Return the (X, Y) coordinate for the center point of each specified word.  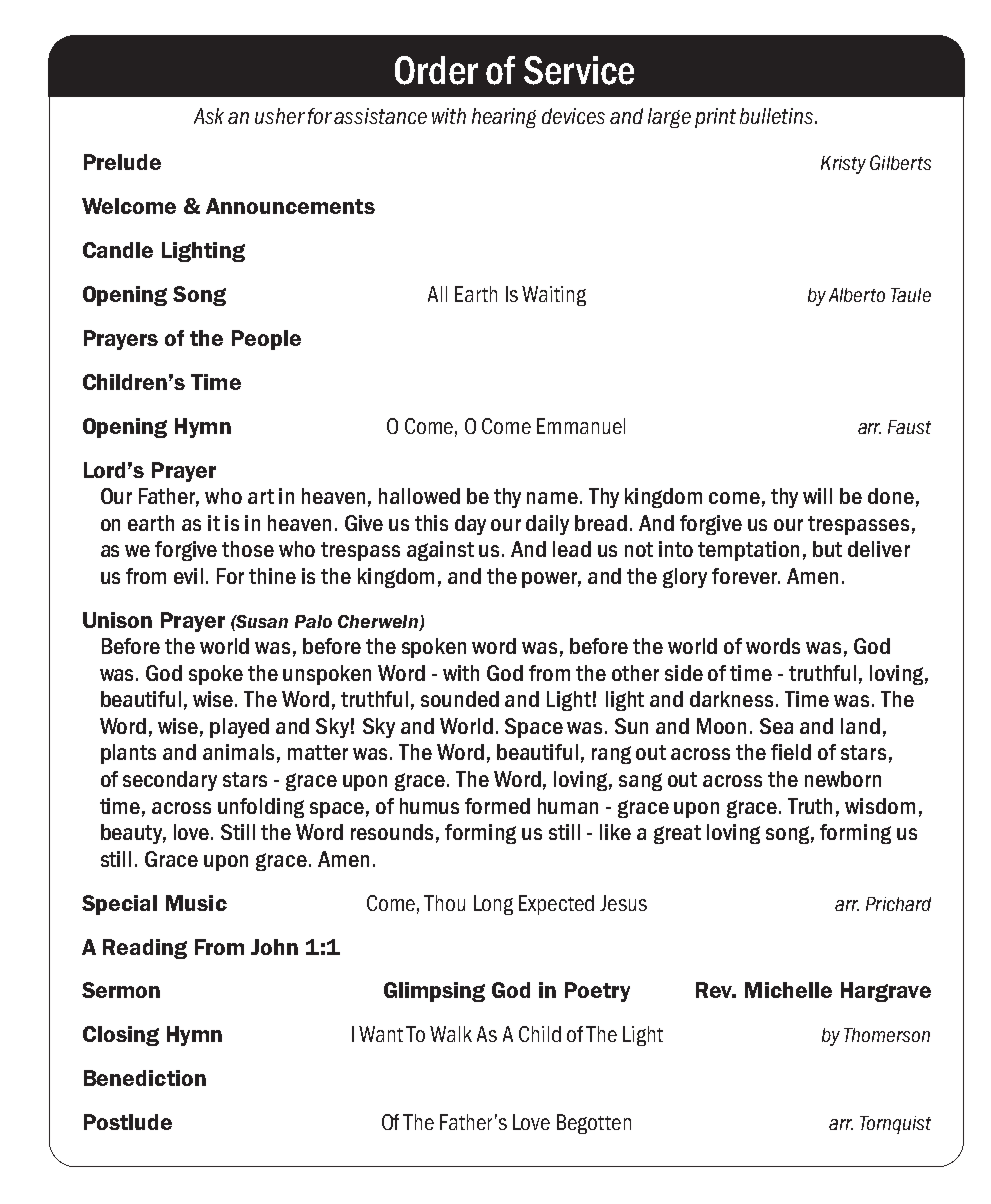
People (266, 340)
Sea (776, 726)
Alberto (857, 295)
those (248, 549)
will (817, 496)
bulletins (776, 116)
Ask (209, 116)
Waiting (554, 296)
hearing (504, 118)
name (552, 498)
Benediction (145, 1078)
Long (493, 905)
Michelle (788, 990)
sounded (460, 699)
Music (196, 903)
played (239, 728)
